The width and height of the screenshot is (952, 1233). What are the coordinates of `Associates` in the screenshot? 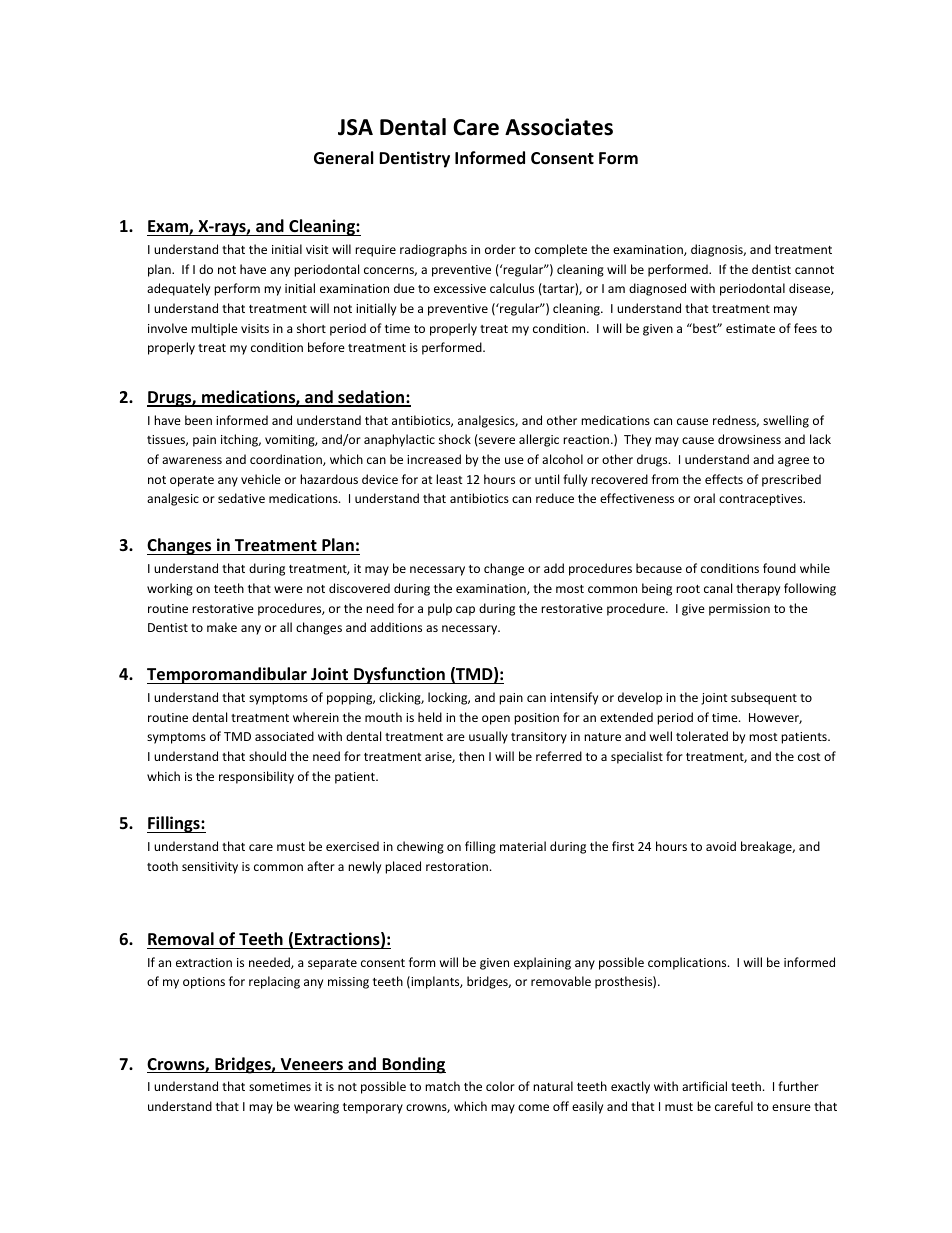 It's located at (559, 127).
